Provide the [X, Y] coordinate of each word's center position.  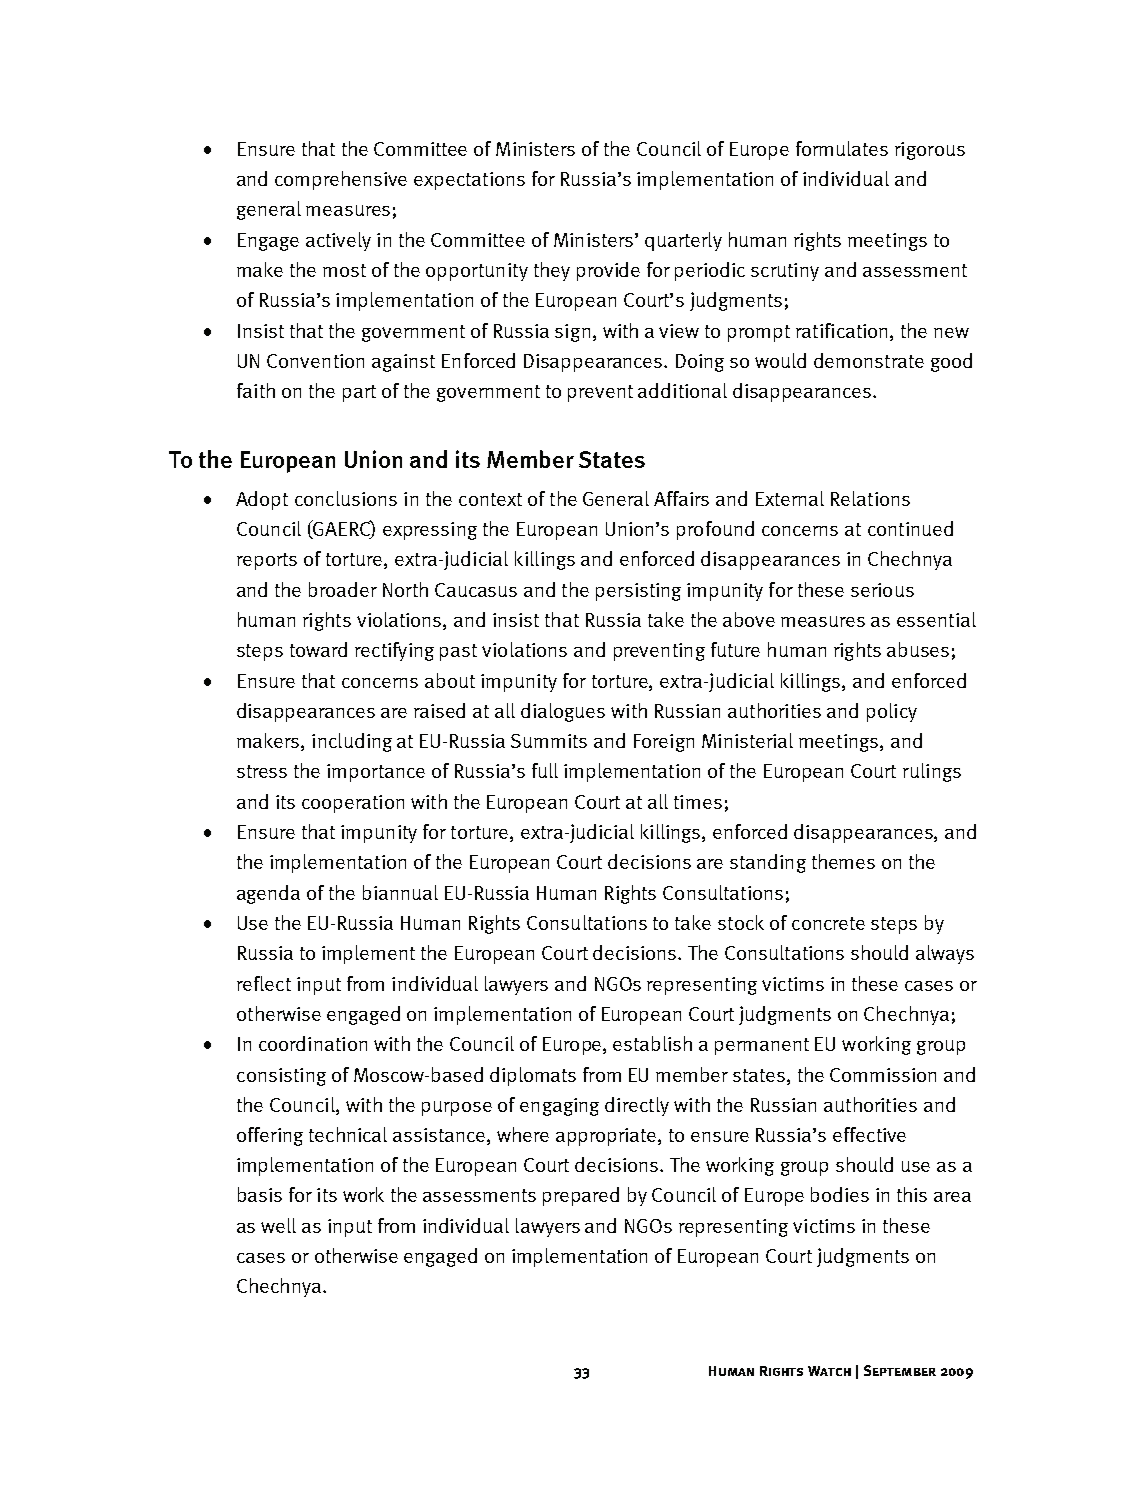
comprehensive [341, 180]
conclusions [346, 498]
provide [608, 271]
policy [892, 712]
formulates [842, 148]
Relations [870, 498]
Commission [883, 1075]
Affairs [681, 498]
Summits [549, 741]
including [352, 742]
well [278, 1225]
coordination [313, 1043]
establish [652, 1043]
